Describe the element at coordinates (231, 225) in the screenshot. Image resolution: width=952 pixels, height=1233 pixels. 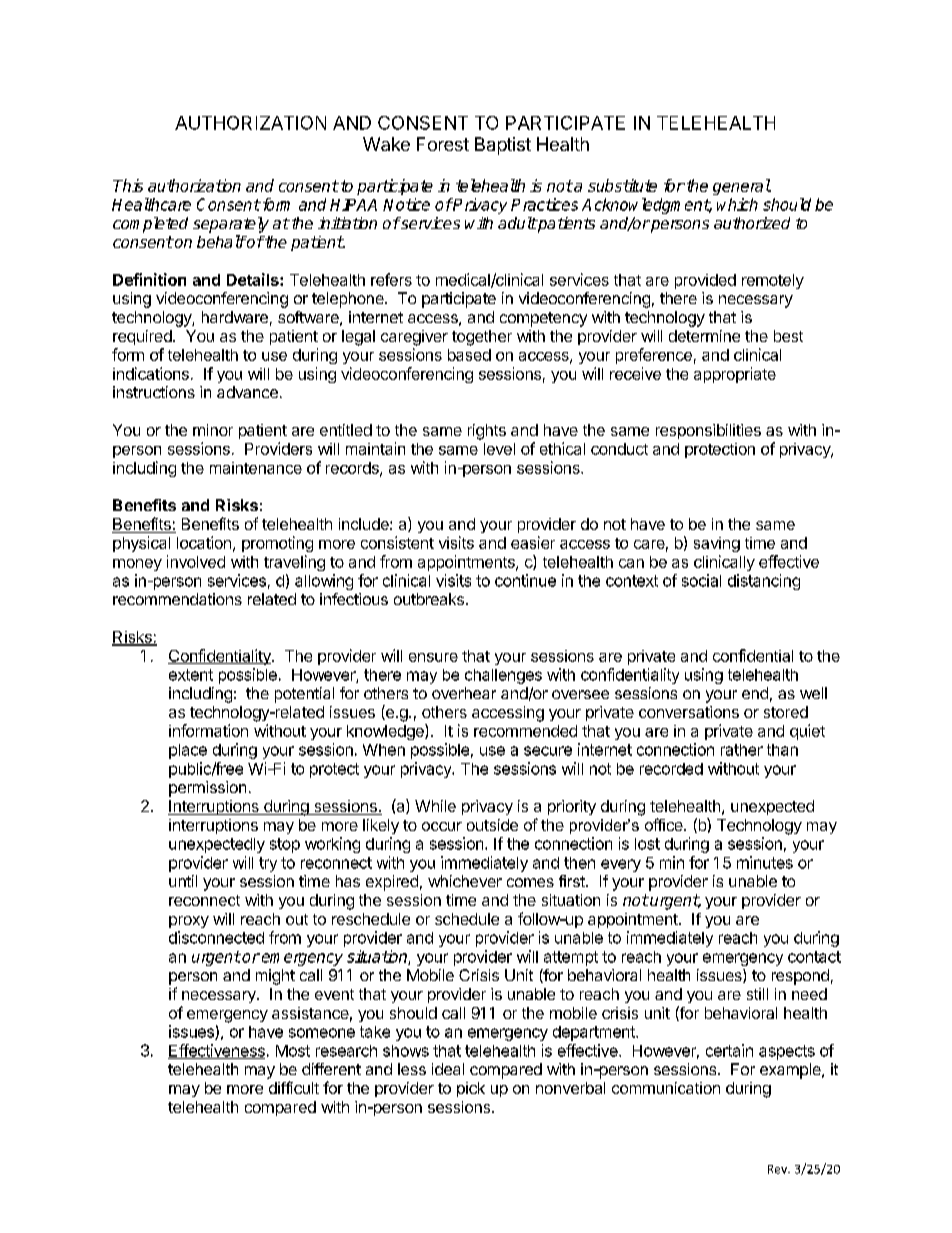
I see `separately` at that location.
